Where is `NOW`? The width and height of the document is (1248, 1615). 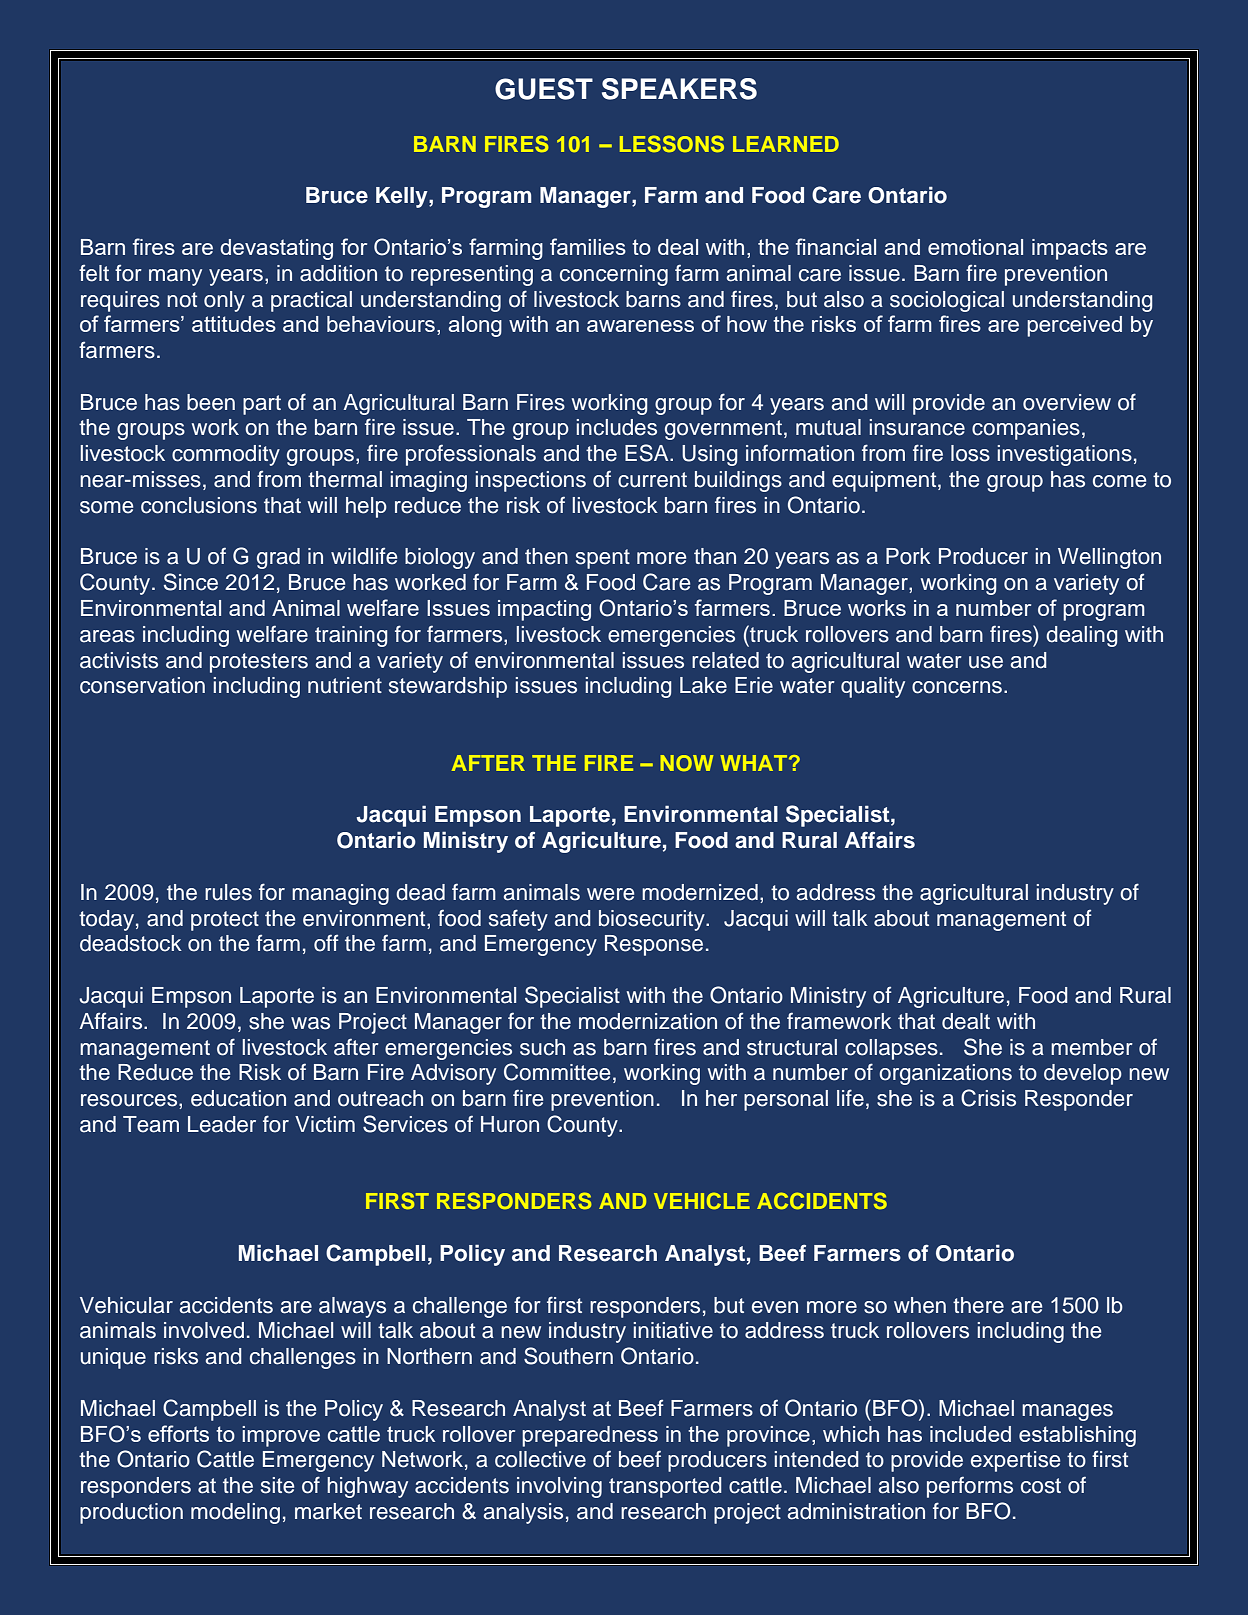
NOW is located at coordinates (686, 763).
